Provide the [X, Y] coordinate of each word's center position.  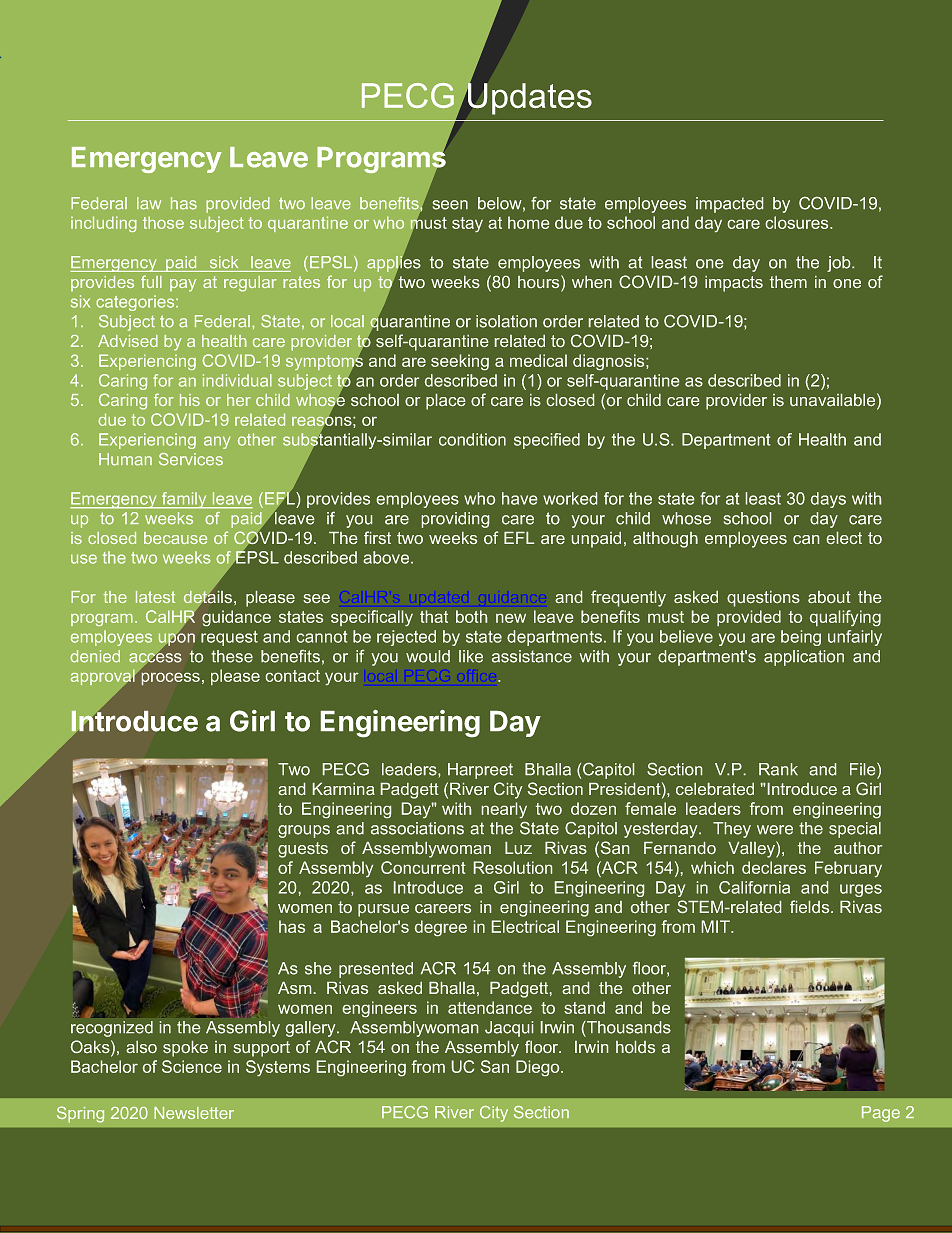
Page [881, 1114]
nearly [504, 810]
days [828, 500]
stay [467, 224]
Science [192, 1066]
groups [304, 831]
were [775, 830]
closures [798, 222]
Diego [539, 1068]
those [163, 222]
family [184, 500]
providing [455, 520]
